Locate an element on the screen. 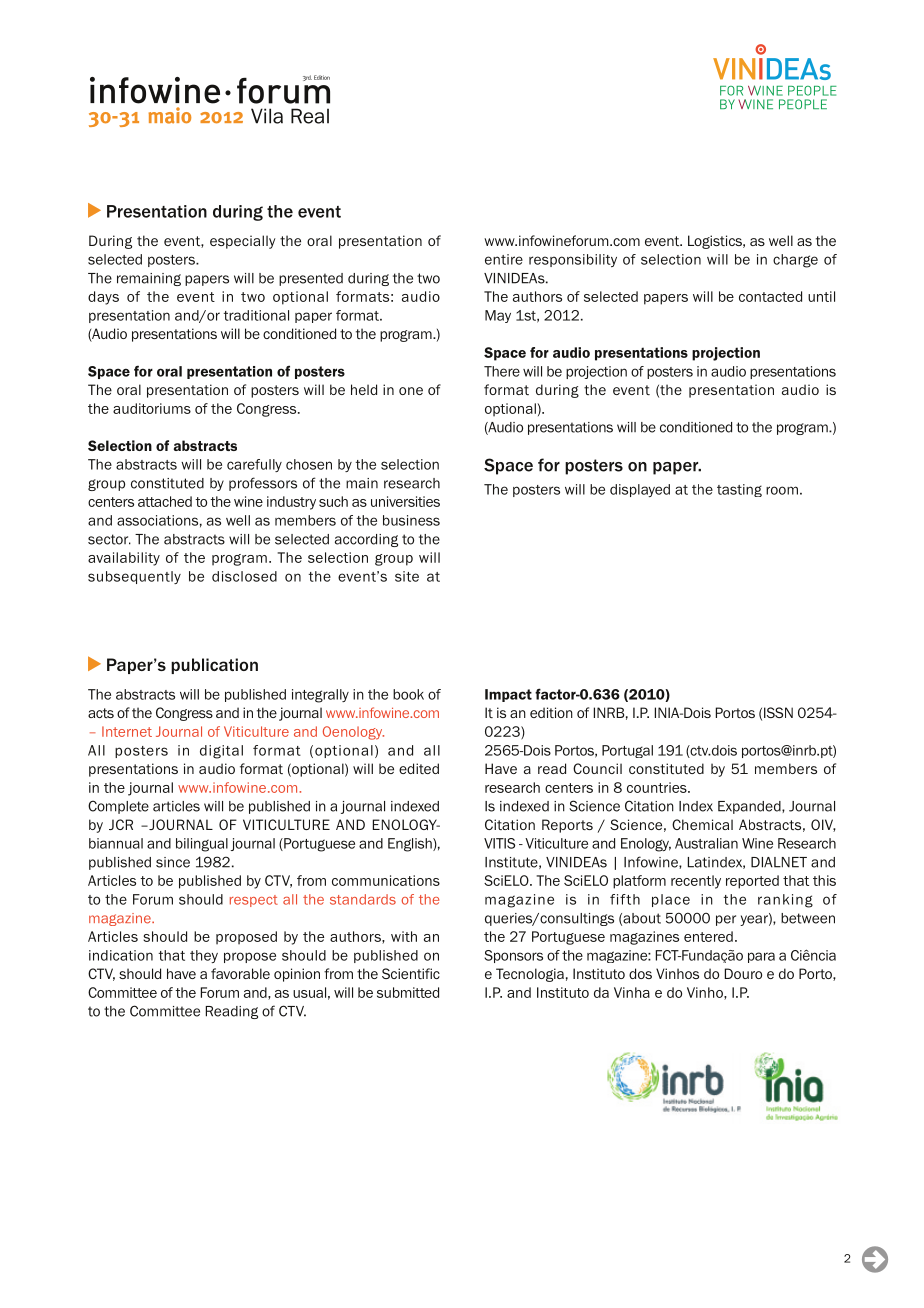  Sponsors is located at coordinates (513, 956).
